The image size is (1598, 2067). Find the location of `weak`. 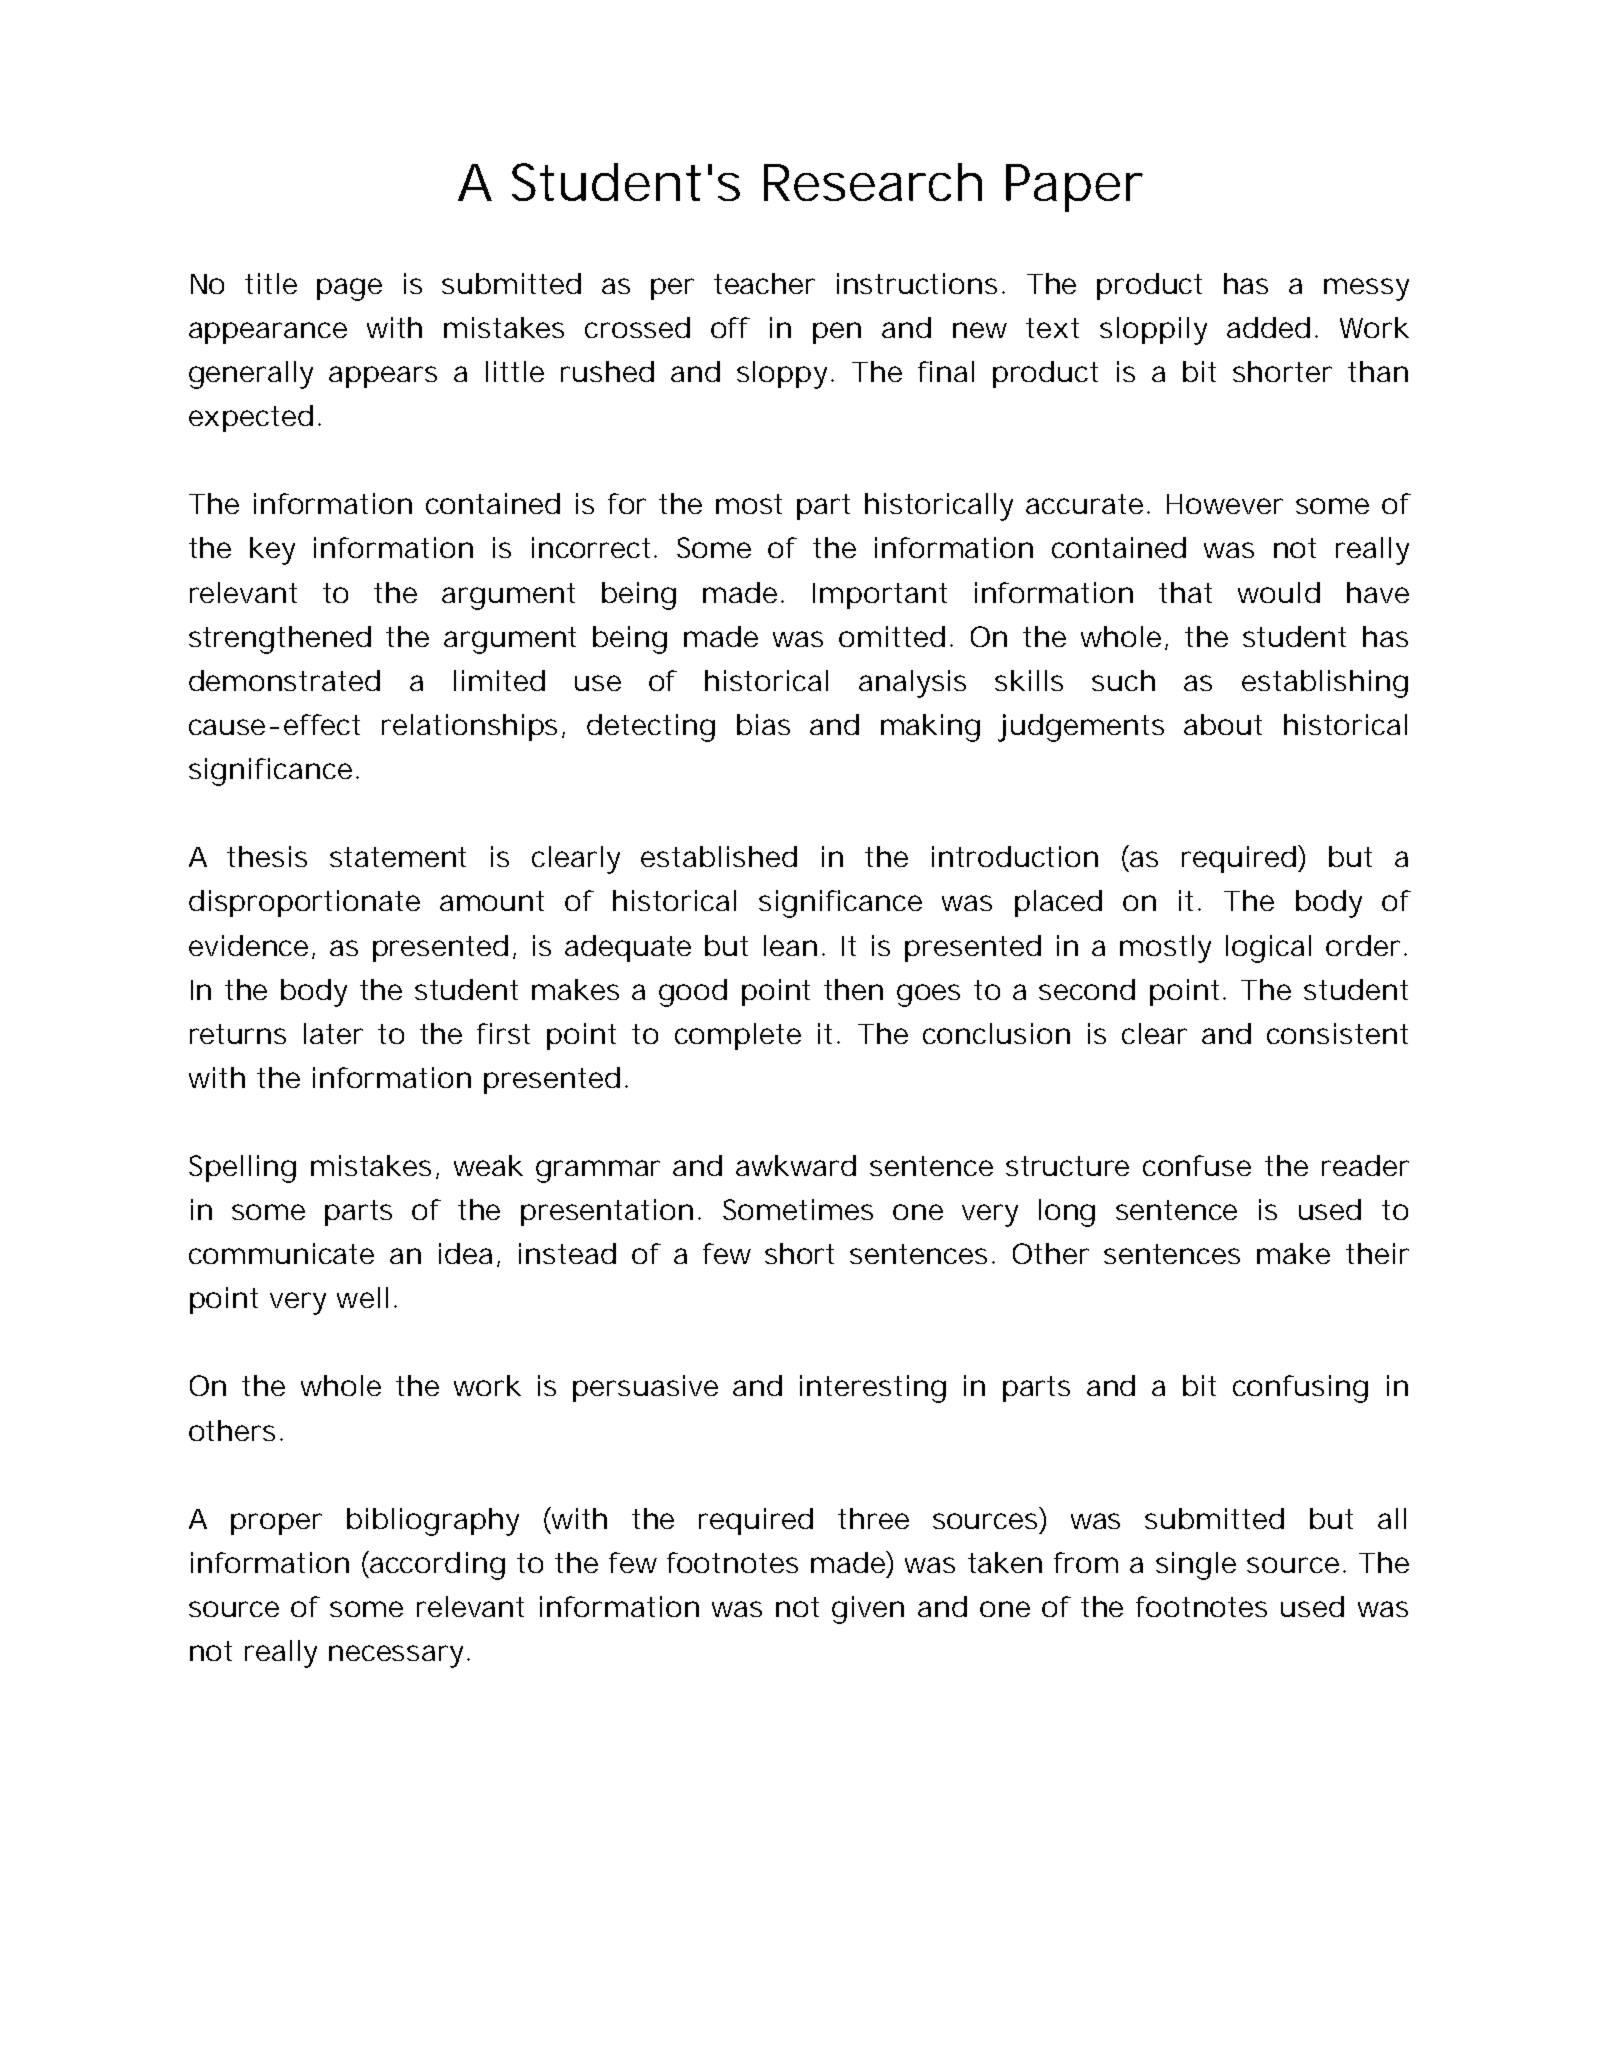

weak is located at coordinates (488, 1165).
